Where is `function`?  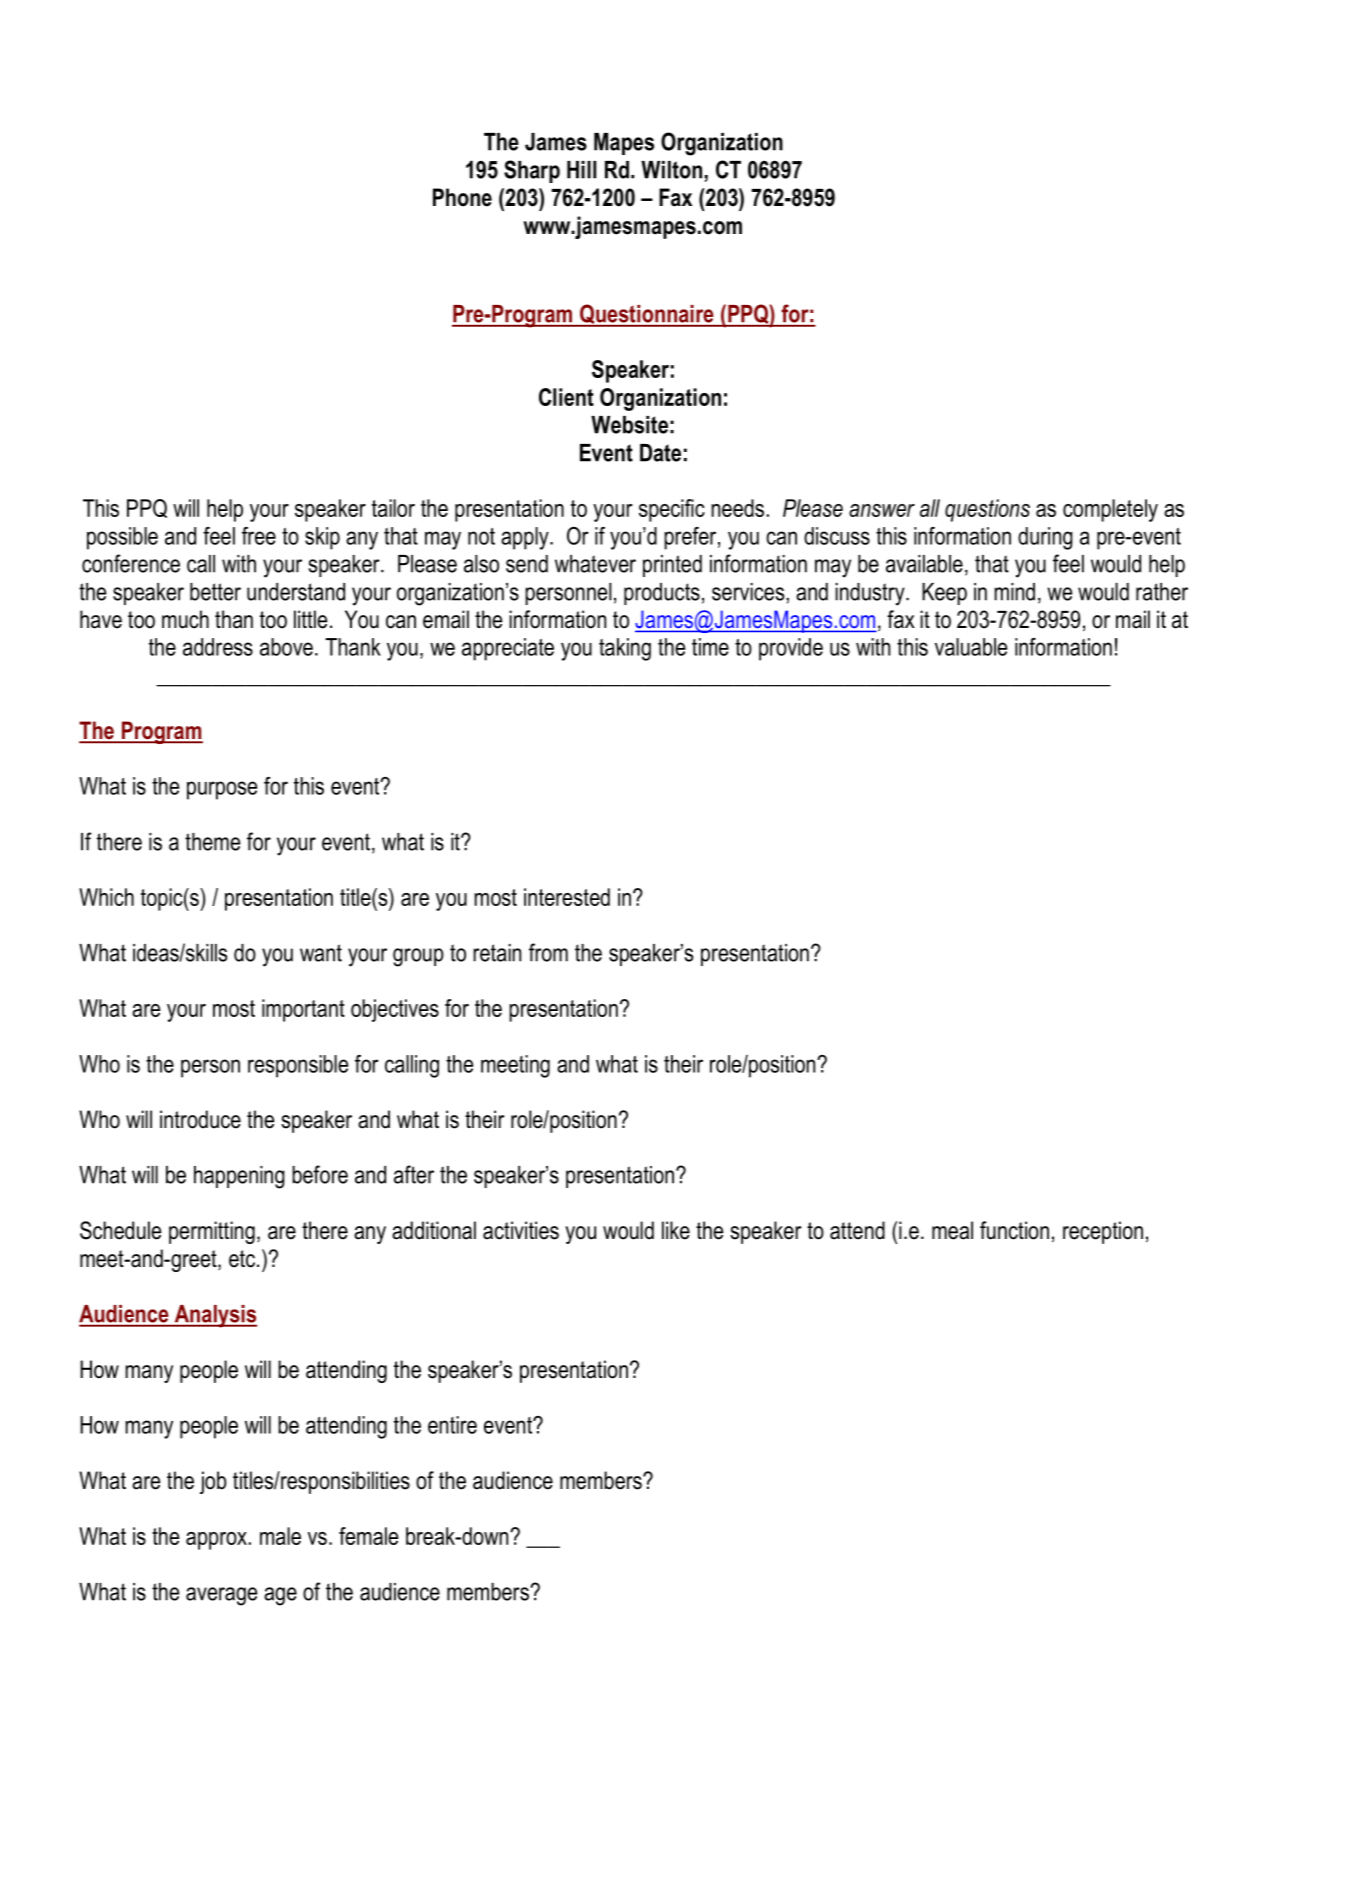
function is located at coordinates (1014, 1230).
